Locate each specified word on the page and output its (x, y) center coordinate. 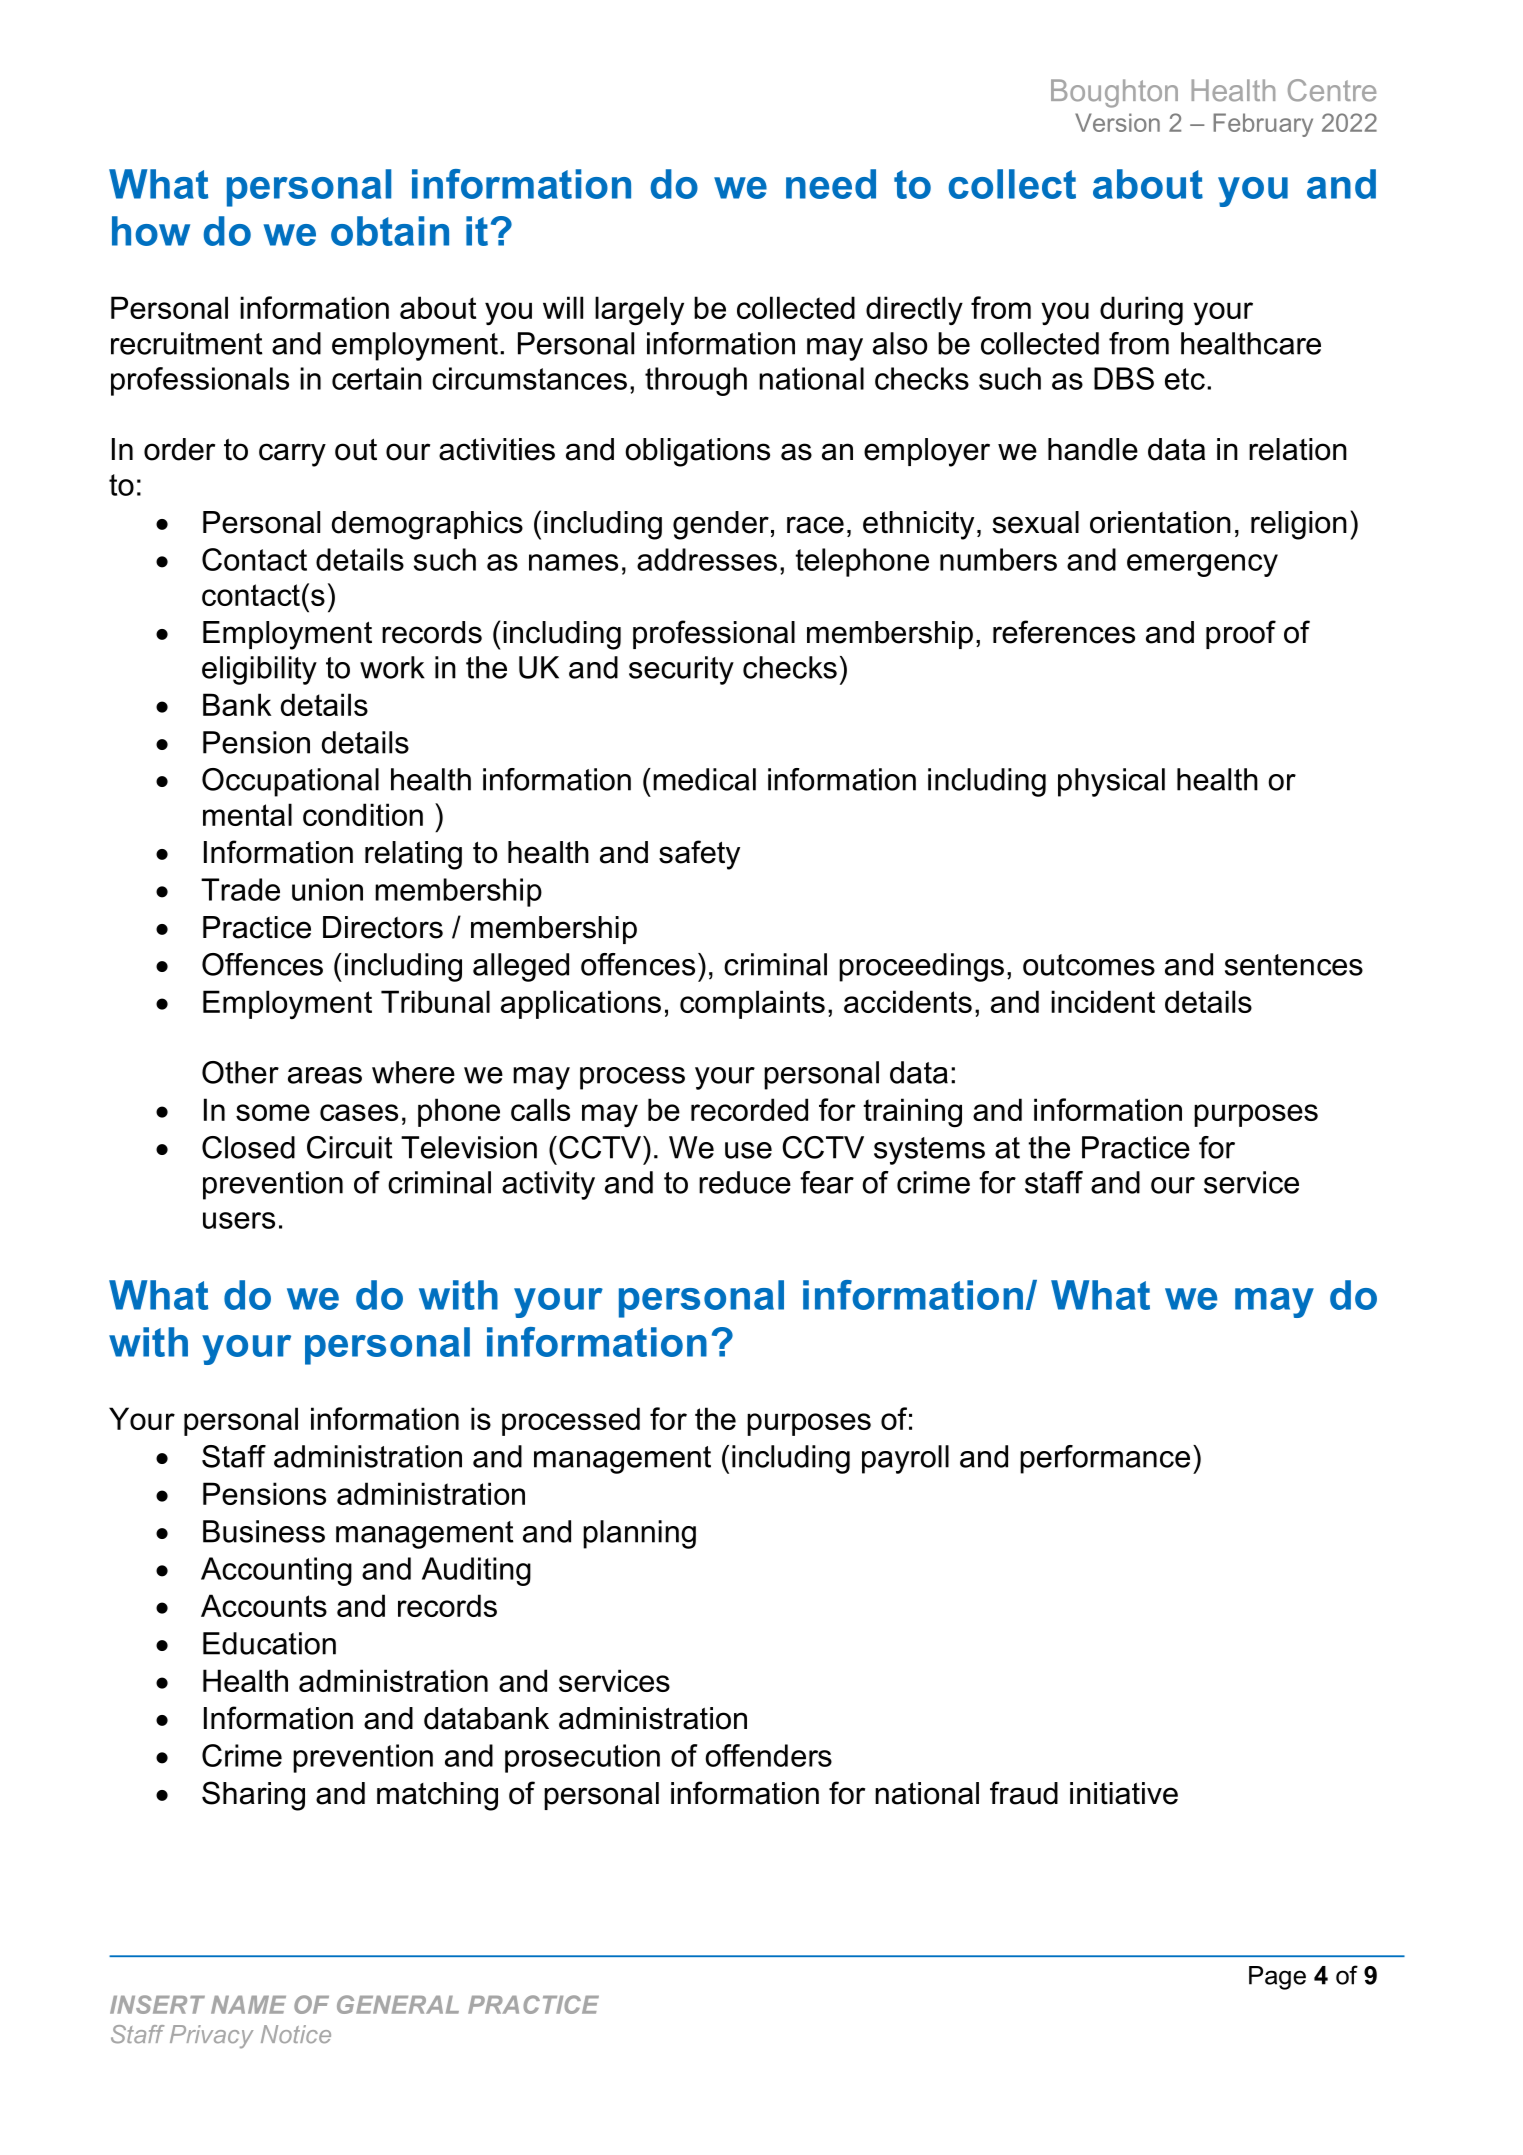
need (831, 184)
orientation (1160, 522)
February (1263, 125)
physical (1111, 782)
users (239, 1220)
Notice (296, 2034)
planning (639, 1534)
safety (699, 855)
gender (721, 525)
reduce (745, 1182)
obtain (390, 231)
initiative (1124, 1793)
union (327, 889)
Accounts (264, 1605)
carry (292, 455)
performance (1105, 1459)
